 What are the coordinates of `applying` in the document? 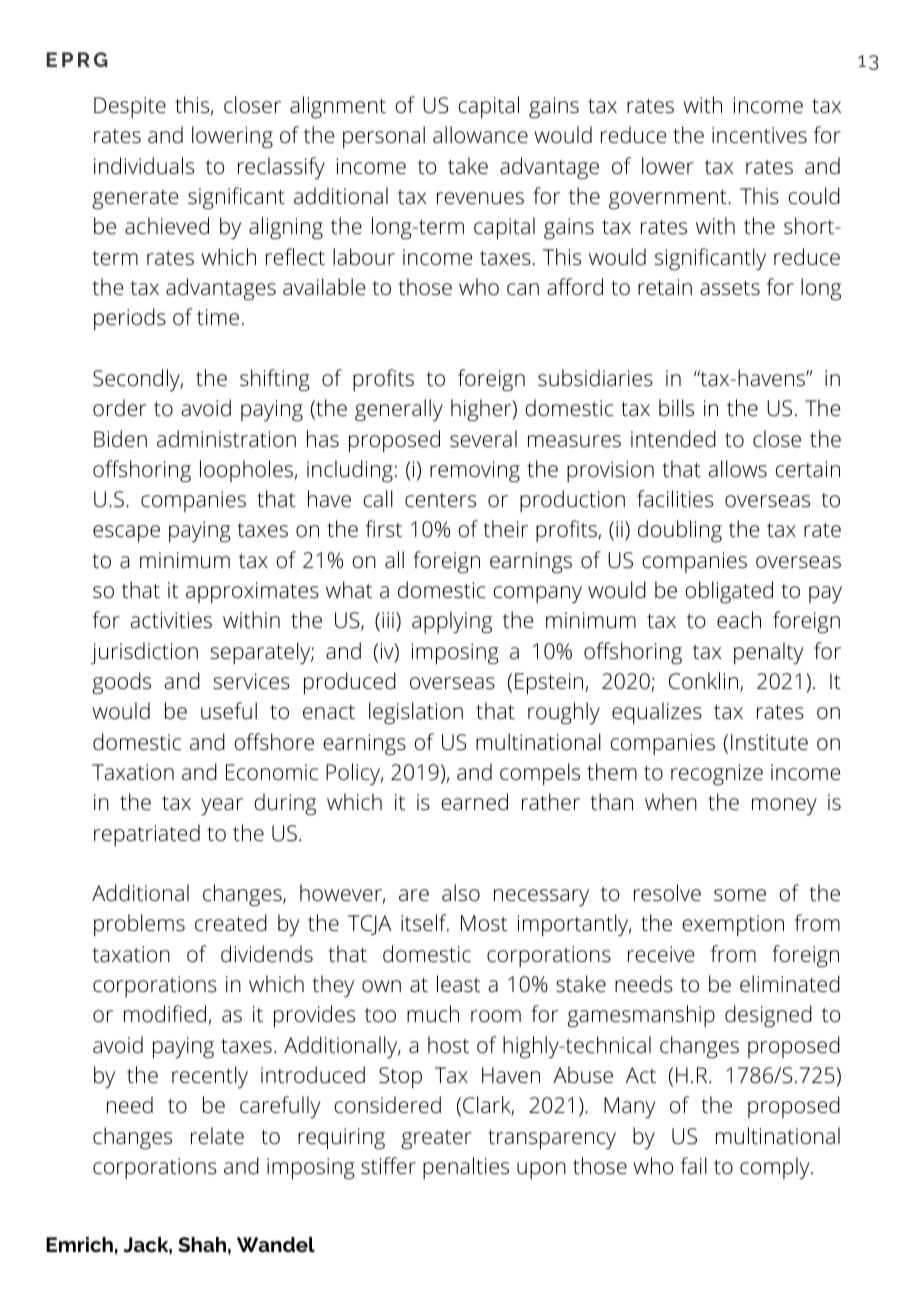 It's located at (452, 622).
